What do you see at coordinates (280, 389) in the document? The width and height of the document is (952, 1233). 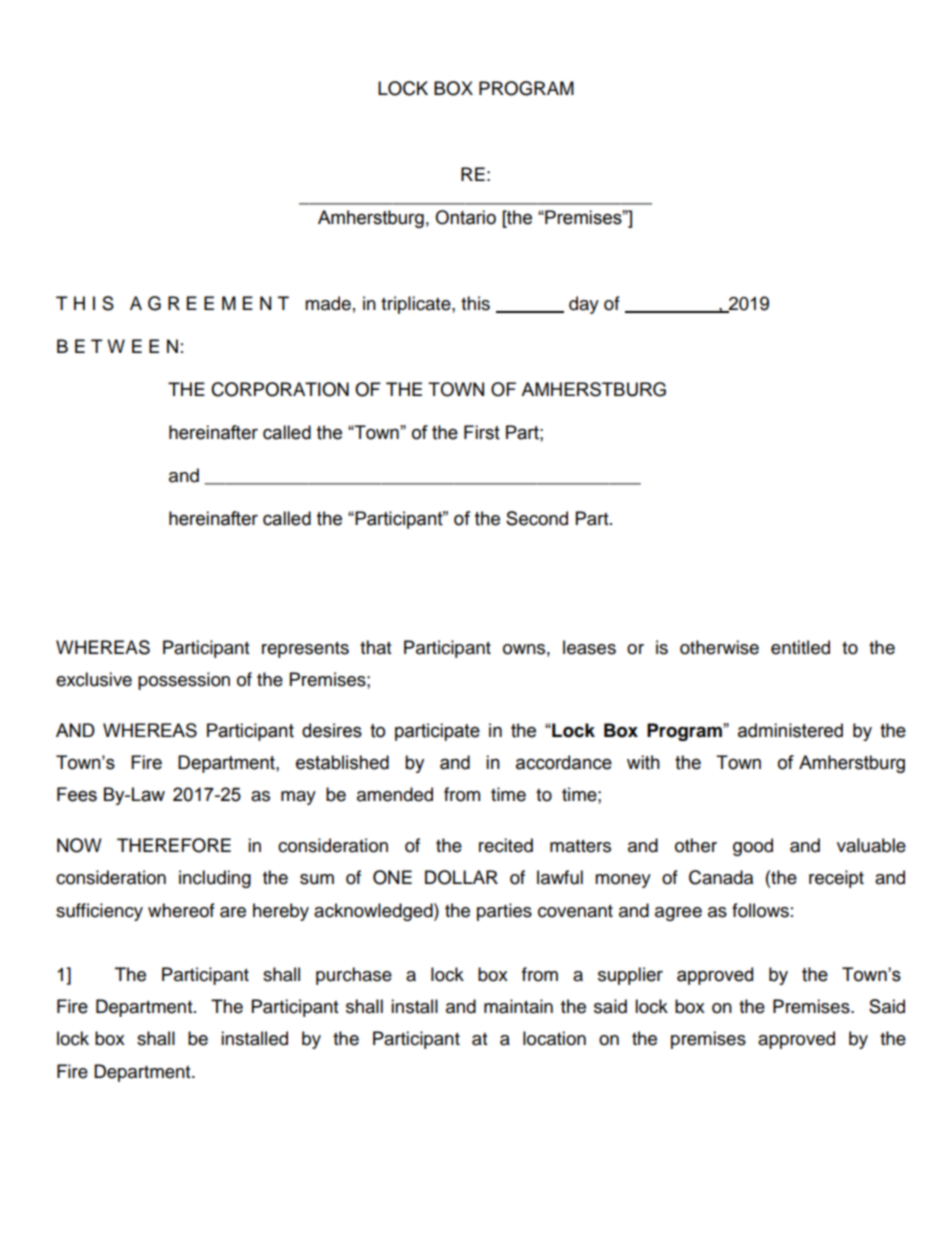 I see `CORPORATION` at bounding box center [280, 389].
